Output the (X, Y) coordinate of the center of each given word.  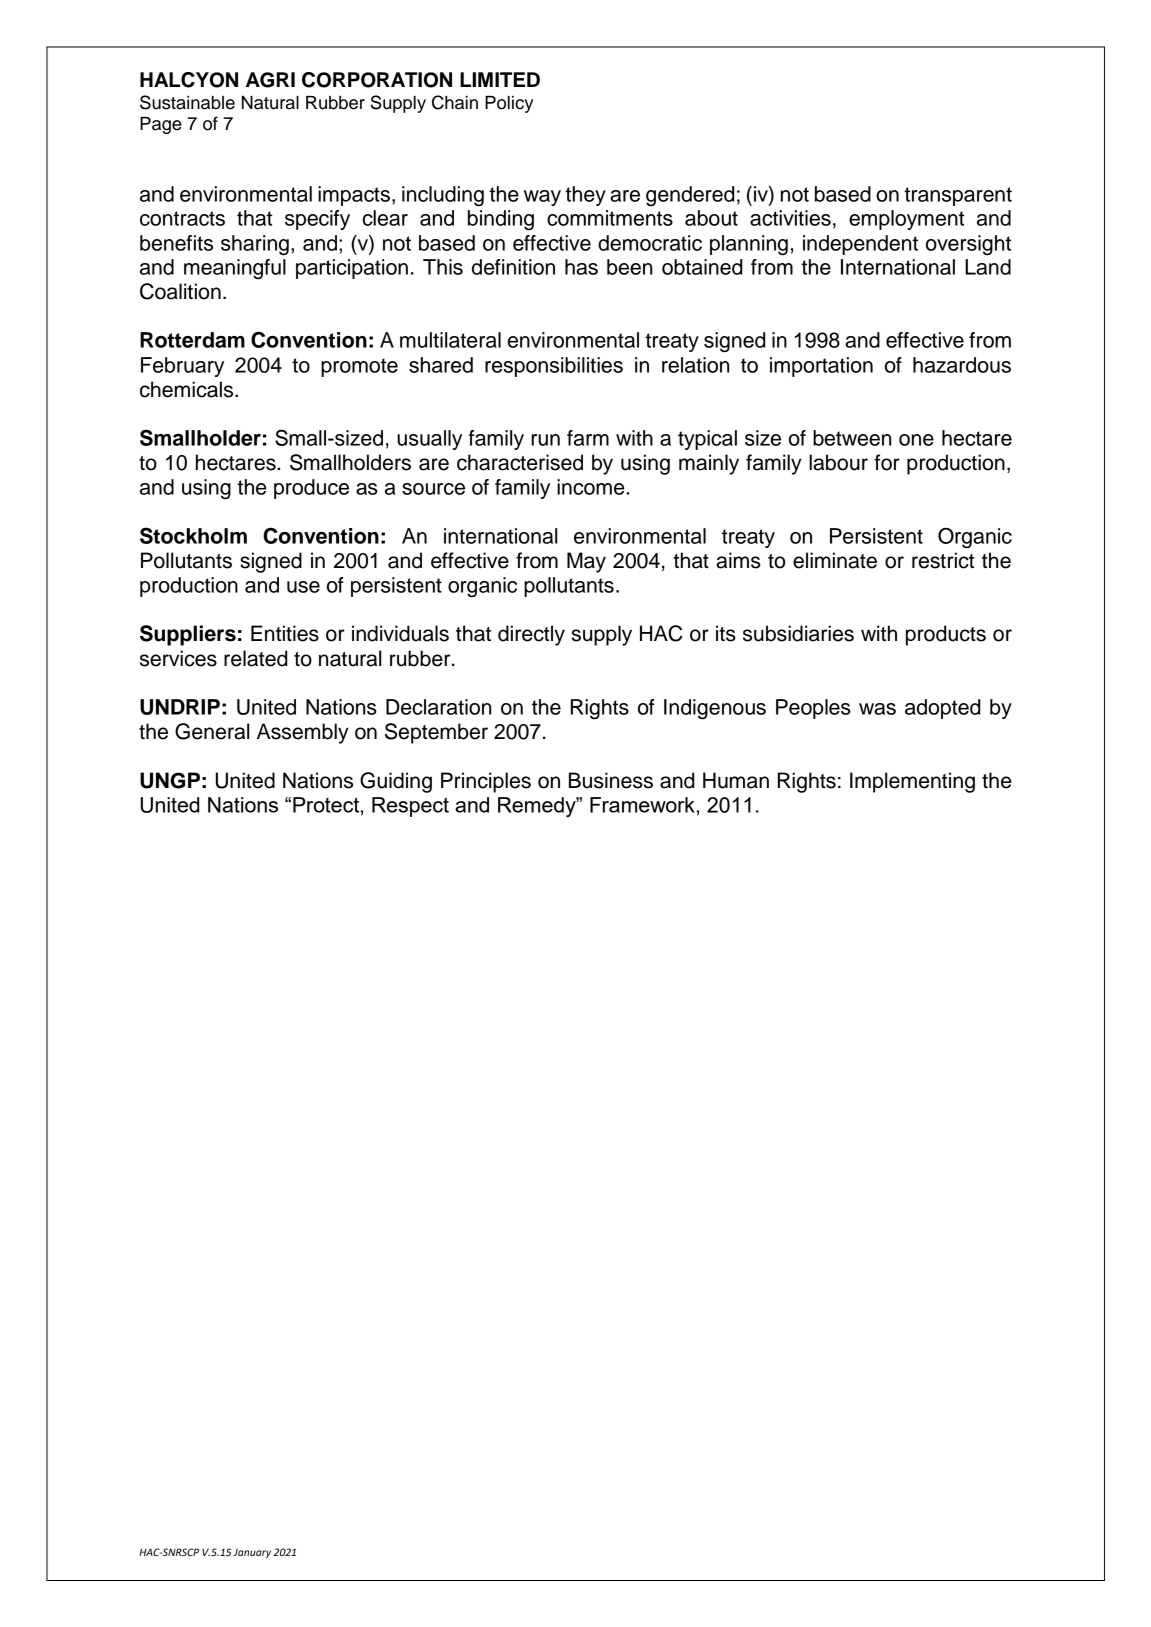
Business (611, 780)
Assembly (303, 733)
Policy (509, 104)
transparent (958, 196)
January (252, 1553)
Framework (642, 805)
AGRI (270, 80)
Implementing (912, 782)
